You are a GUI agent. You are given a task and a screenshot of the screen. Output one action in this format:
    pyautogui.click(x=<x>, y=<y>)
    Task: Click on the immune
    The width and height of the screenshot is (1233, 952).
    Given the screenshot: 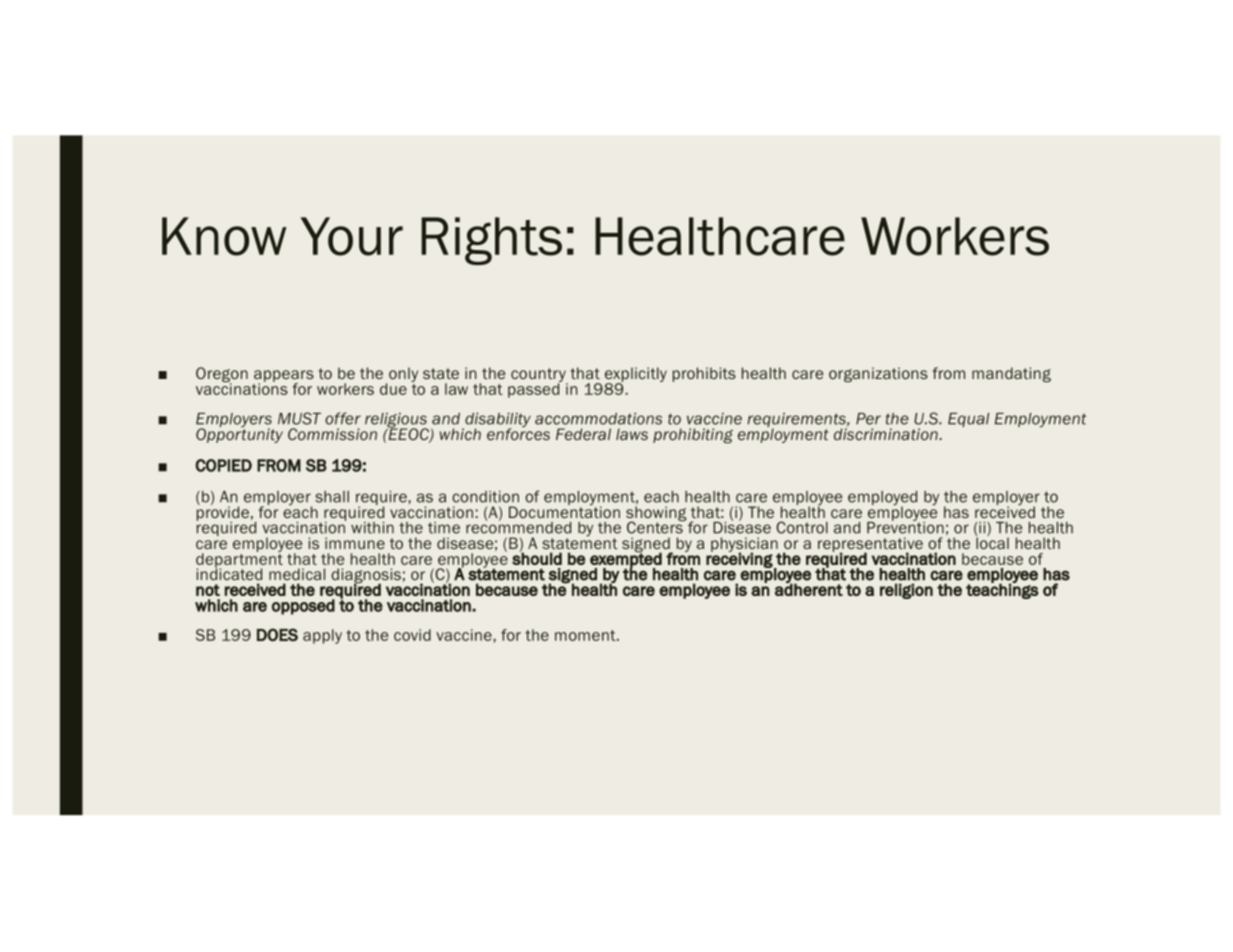 What is the action you would take?
    pyautogui.click(x=355, y=543)
